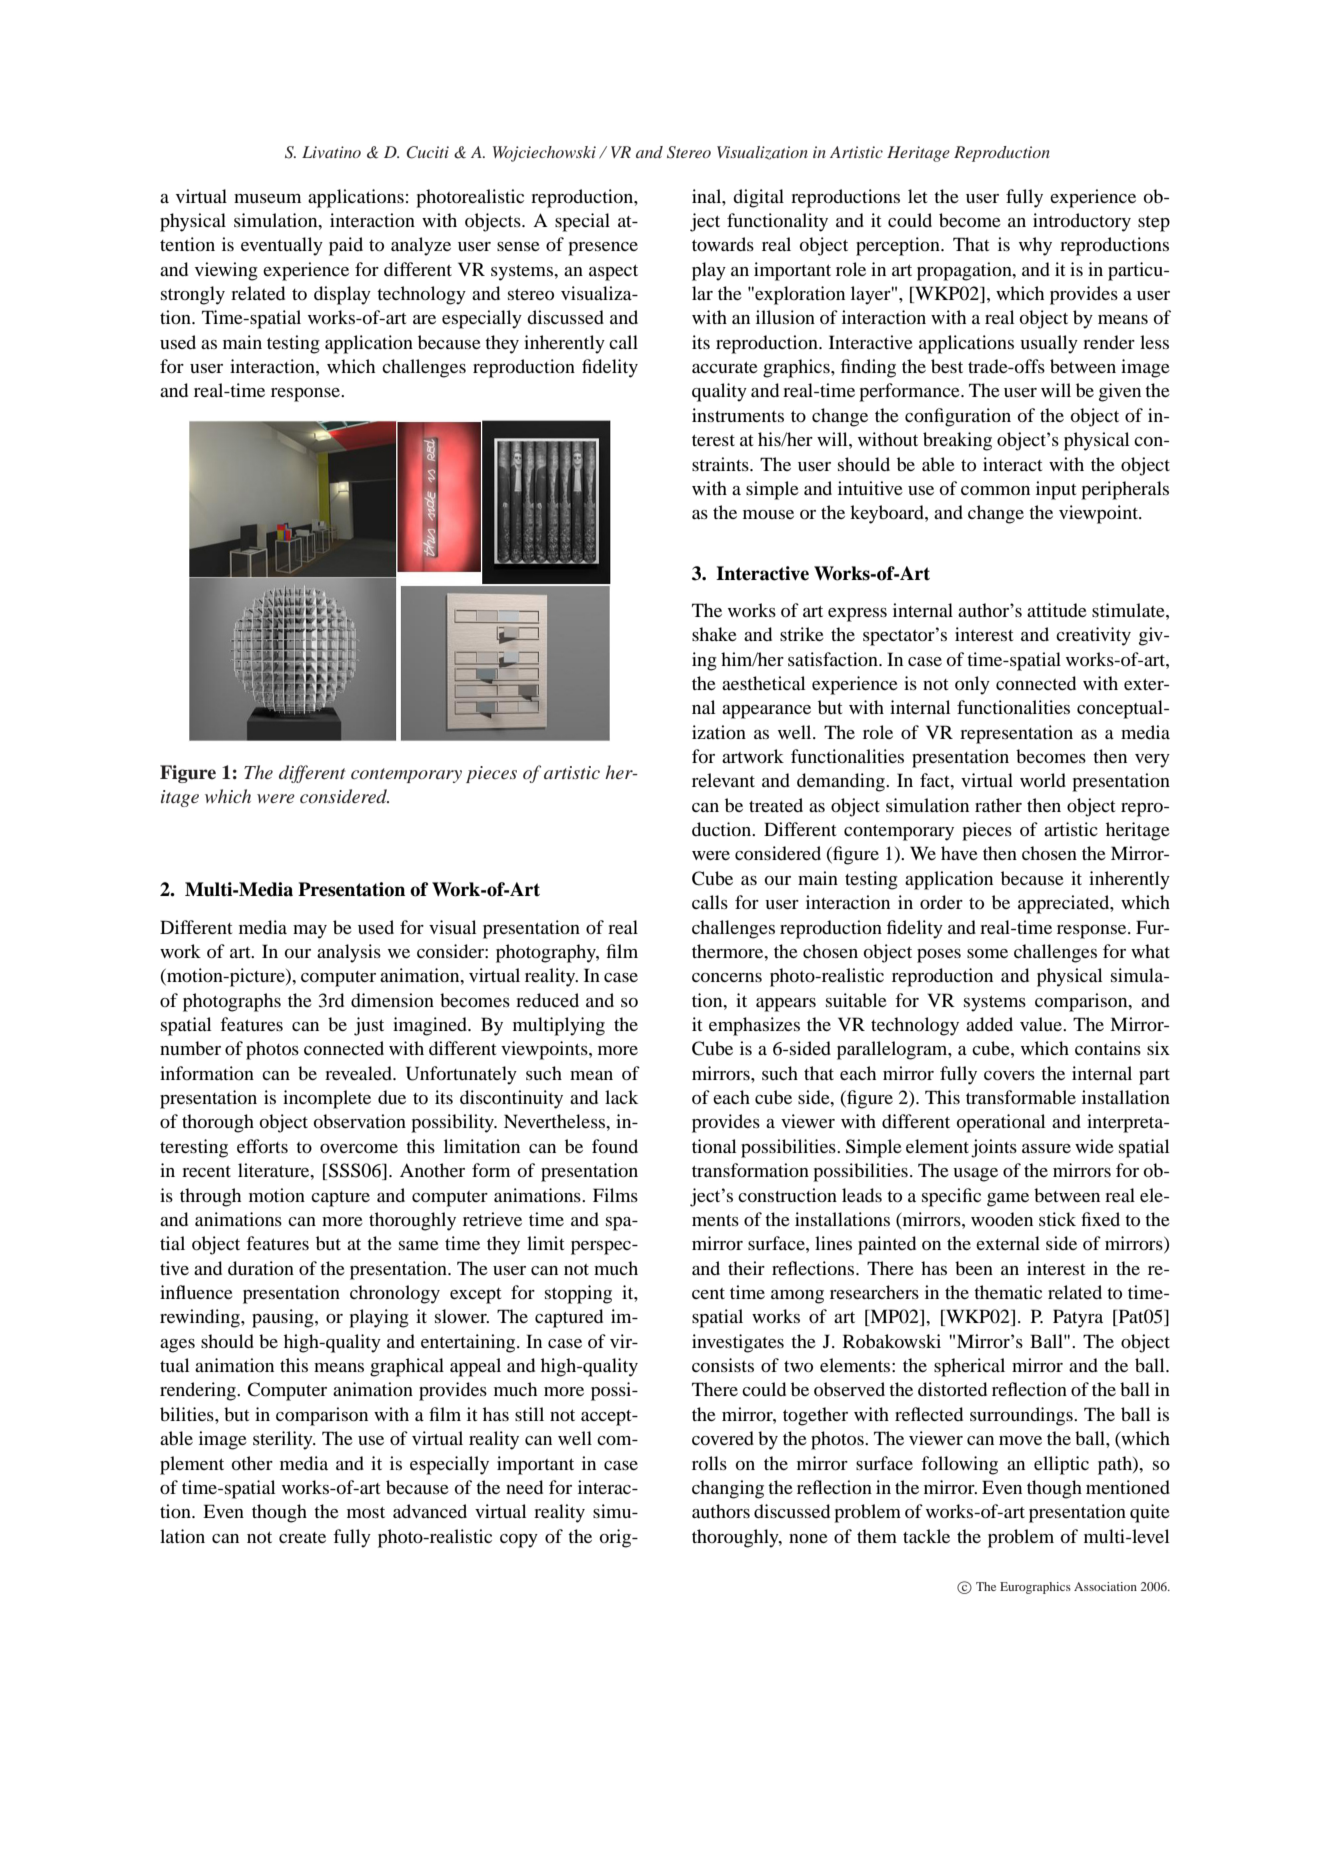 Image resolution: width=1323 pixels, height=1872 pixels. What do you see at coordinates (302, 1537) in the image?
I see `create` at bounding box center [302, 1537].
